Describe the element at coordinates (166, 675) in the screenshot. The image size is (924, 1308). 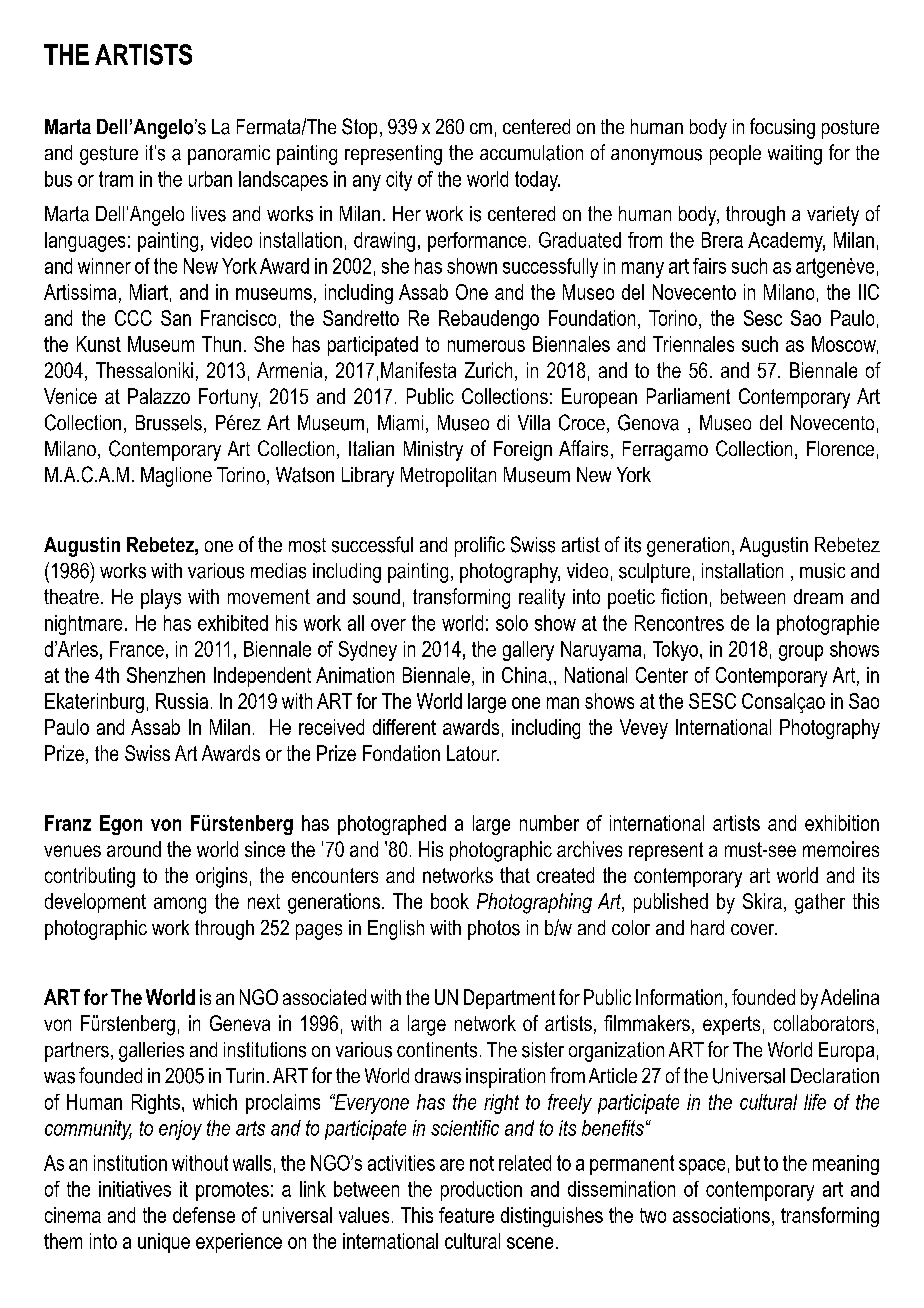
I see `Shenzhen` at that location.
